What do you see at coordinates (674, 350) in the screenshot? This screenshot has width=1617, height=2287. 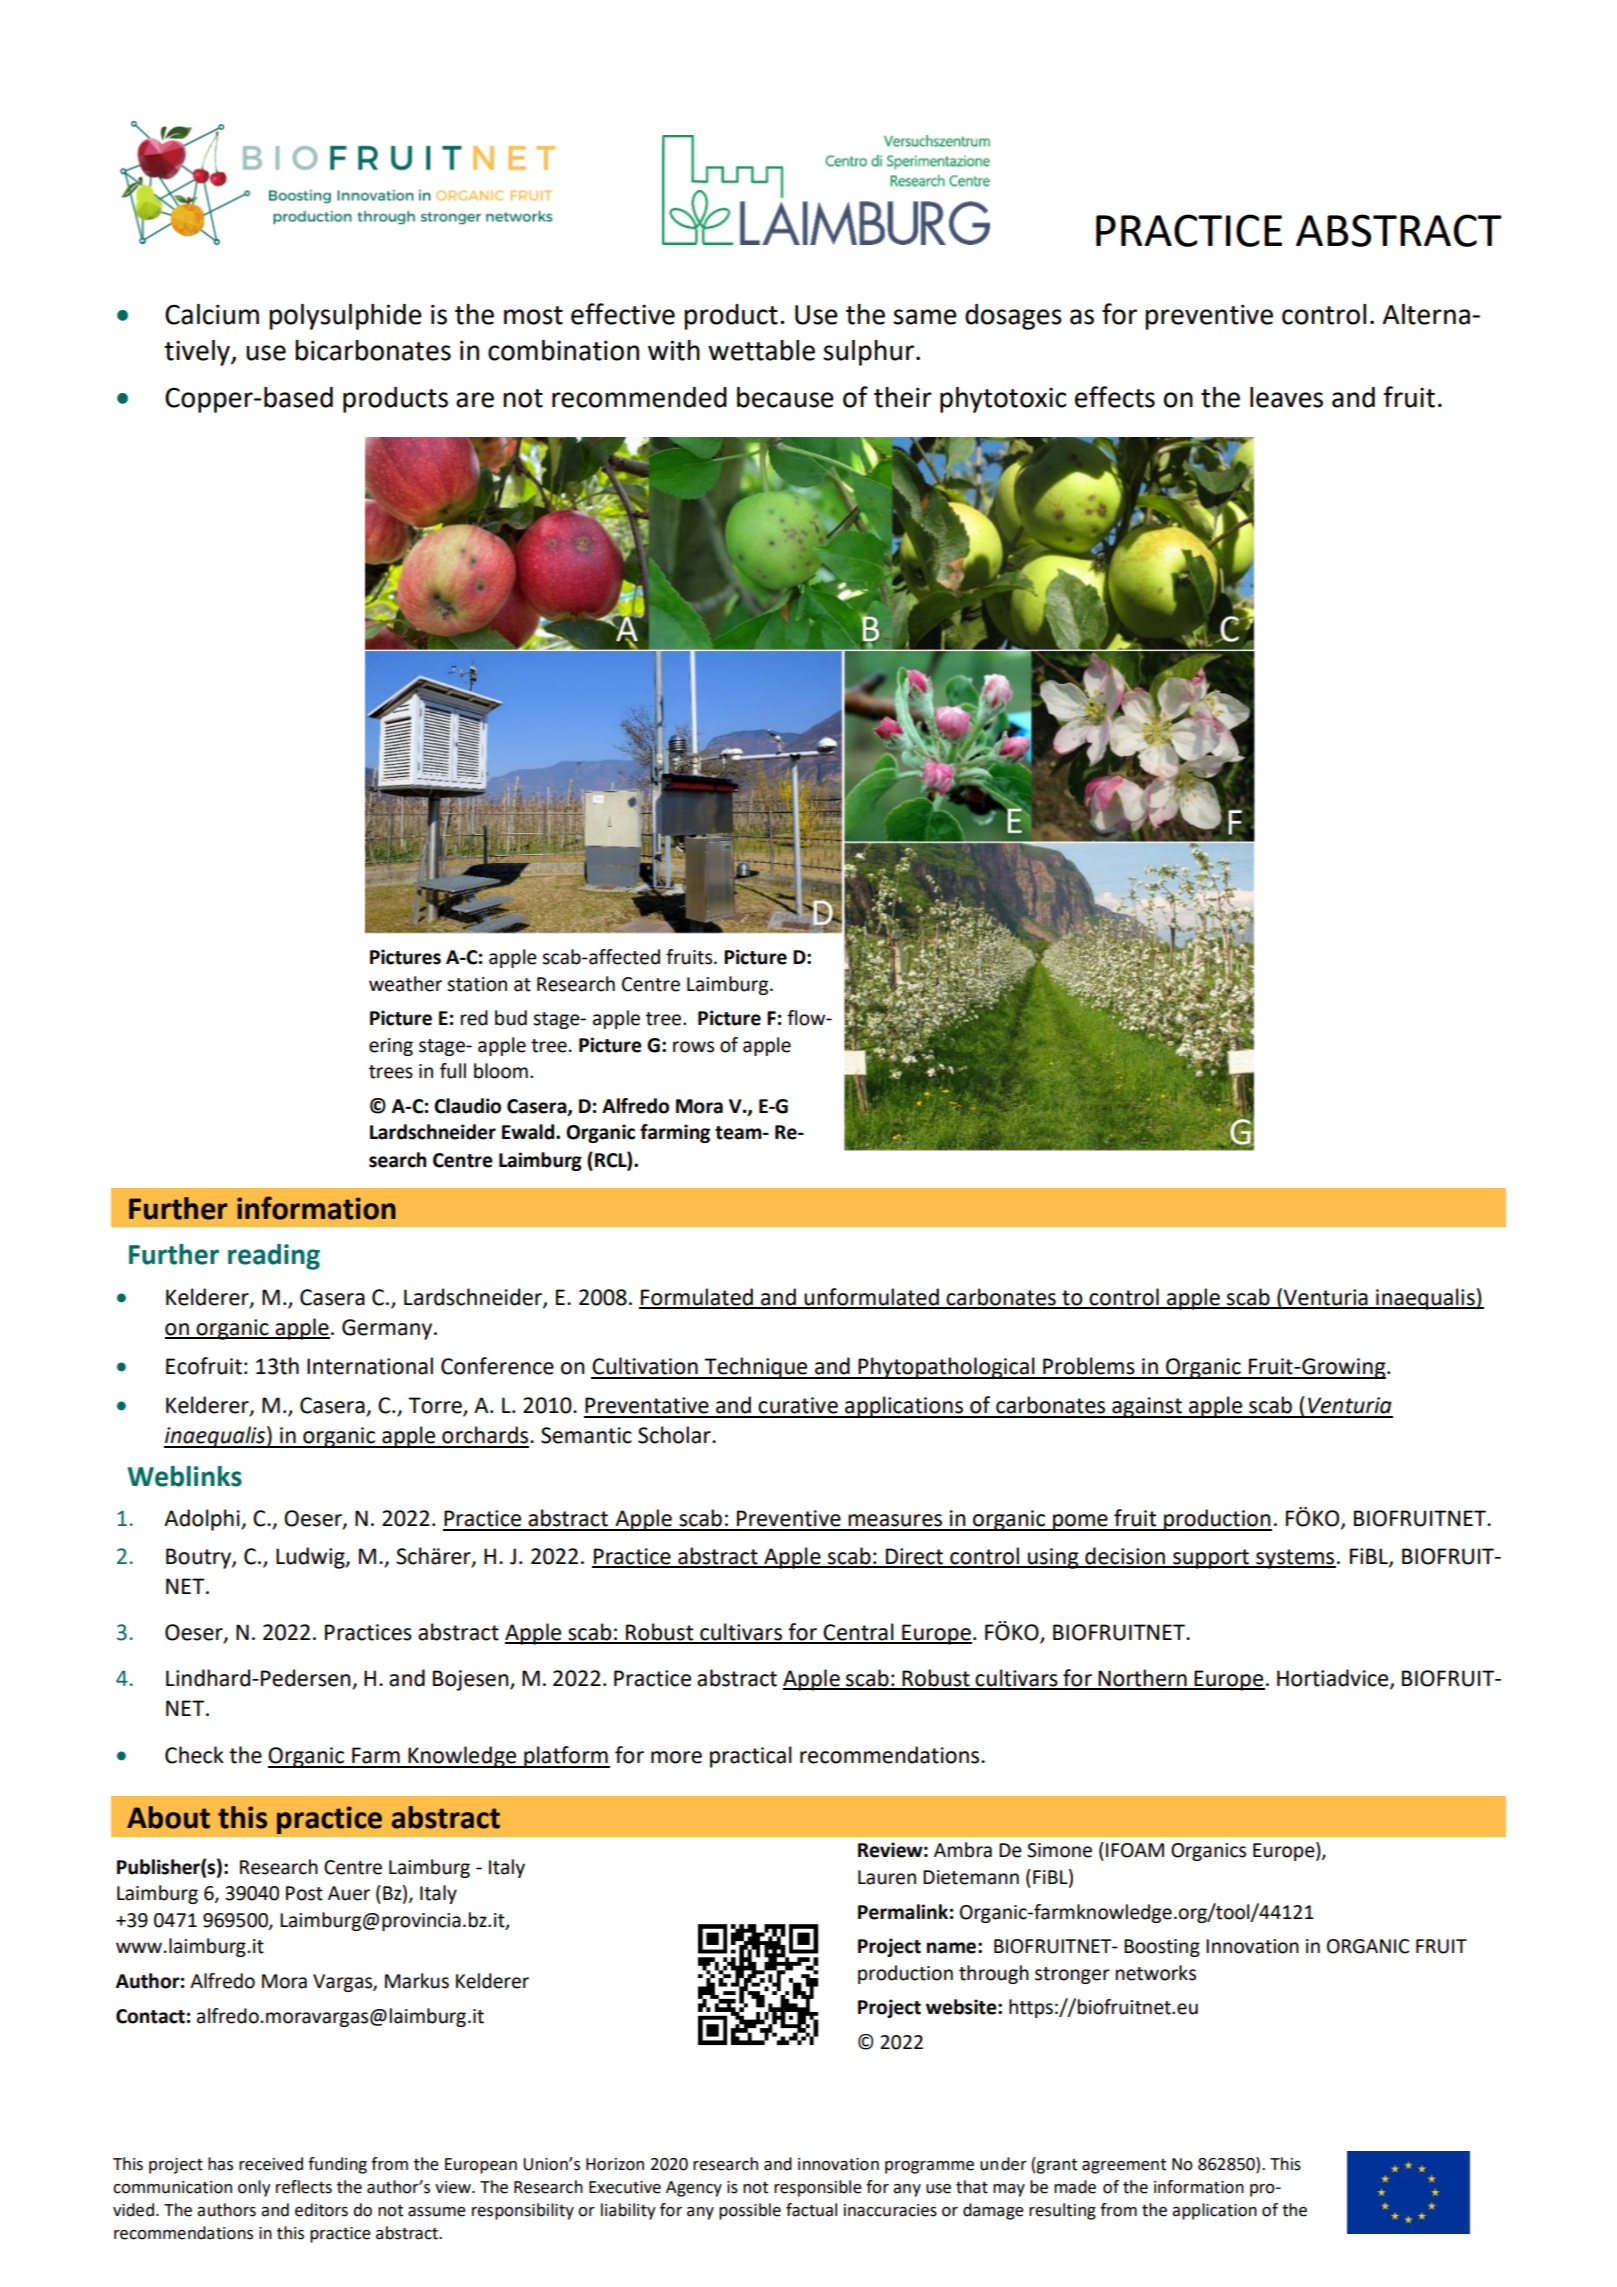 I see `with` at bounding box center [674, 350].
